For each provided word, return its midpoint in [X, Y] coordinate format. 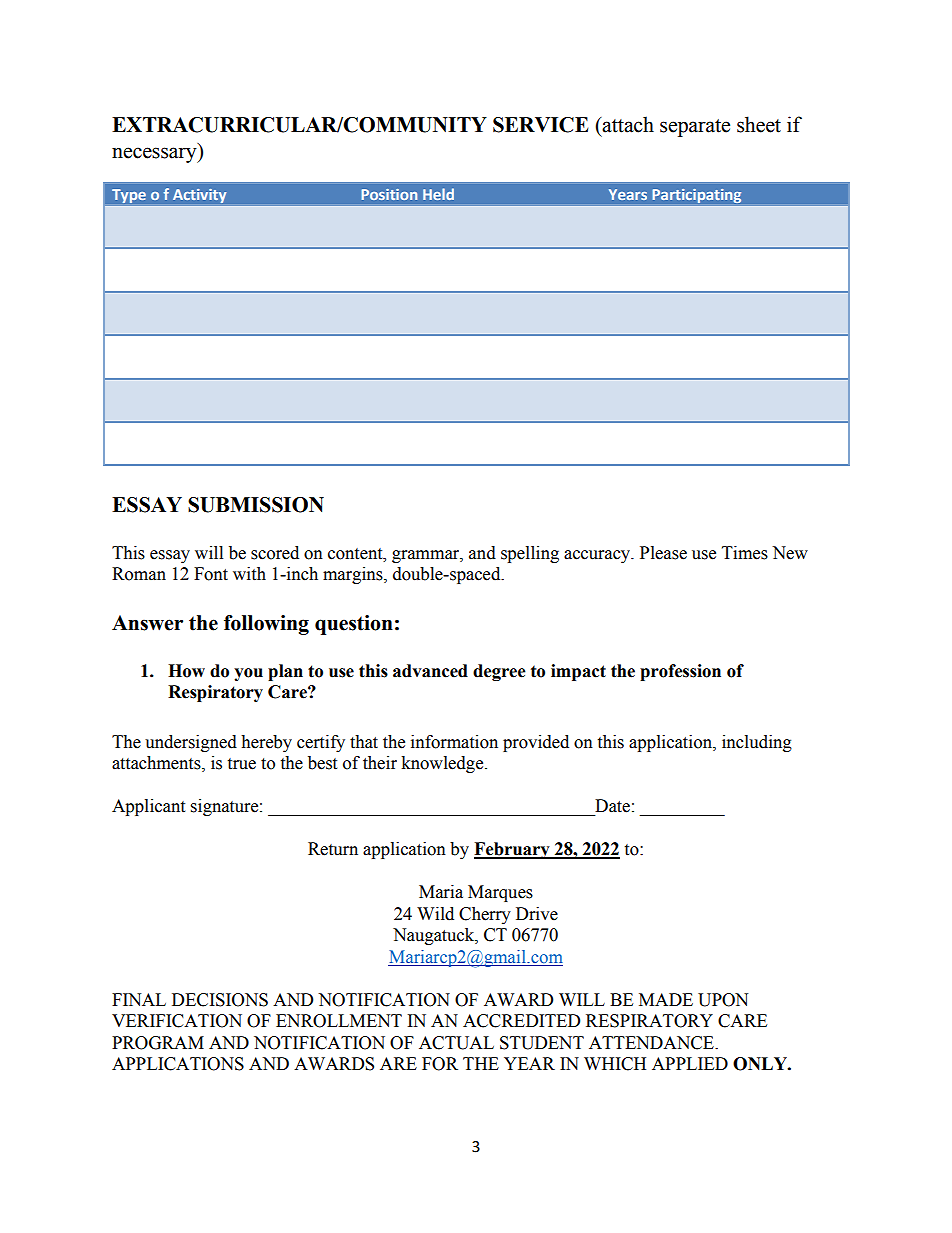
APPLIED [690, 1063]
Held [438, 194]
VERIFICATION [177, 1021]
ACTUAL [456, 1043]
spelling [530, 554]
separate [695, 128]
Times [745, 553]
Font [211, 574]
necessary [155, 155]
